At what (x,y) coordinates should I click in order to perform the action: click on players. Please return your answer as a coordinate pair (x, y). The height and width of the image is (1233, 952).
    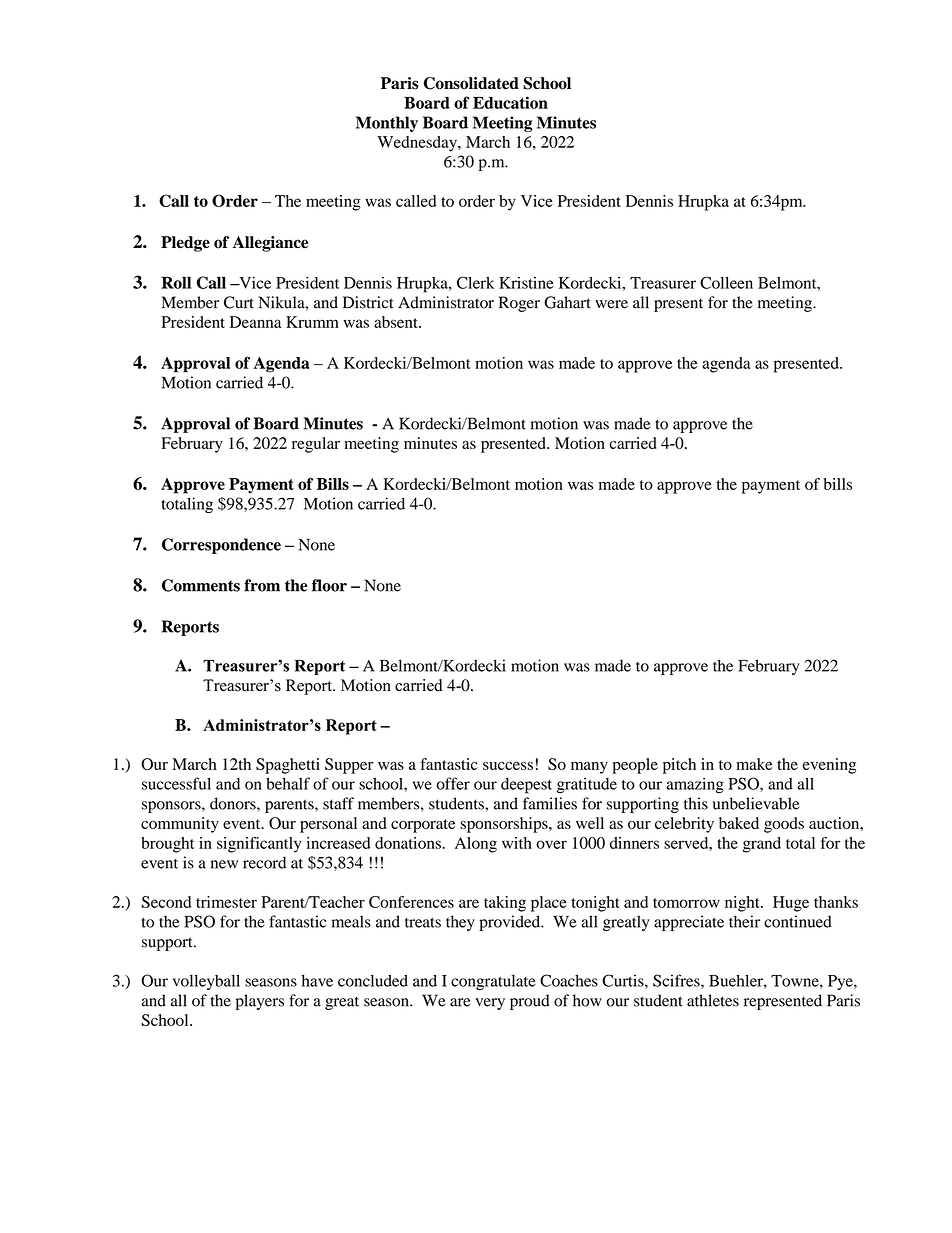
    Looking at the image, I should click on (260, 1002).
